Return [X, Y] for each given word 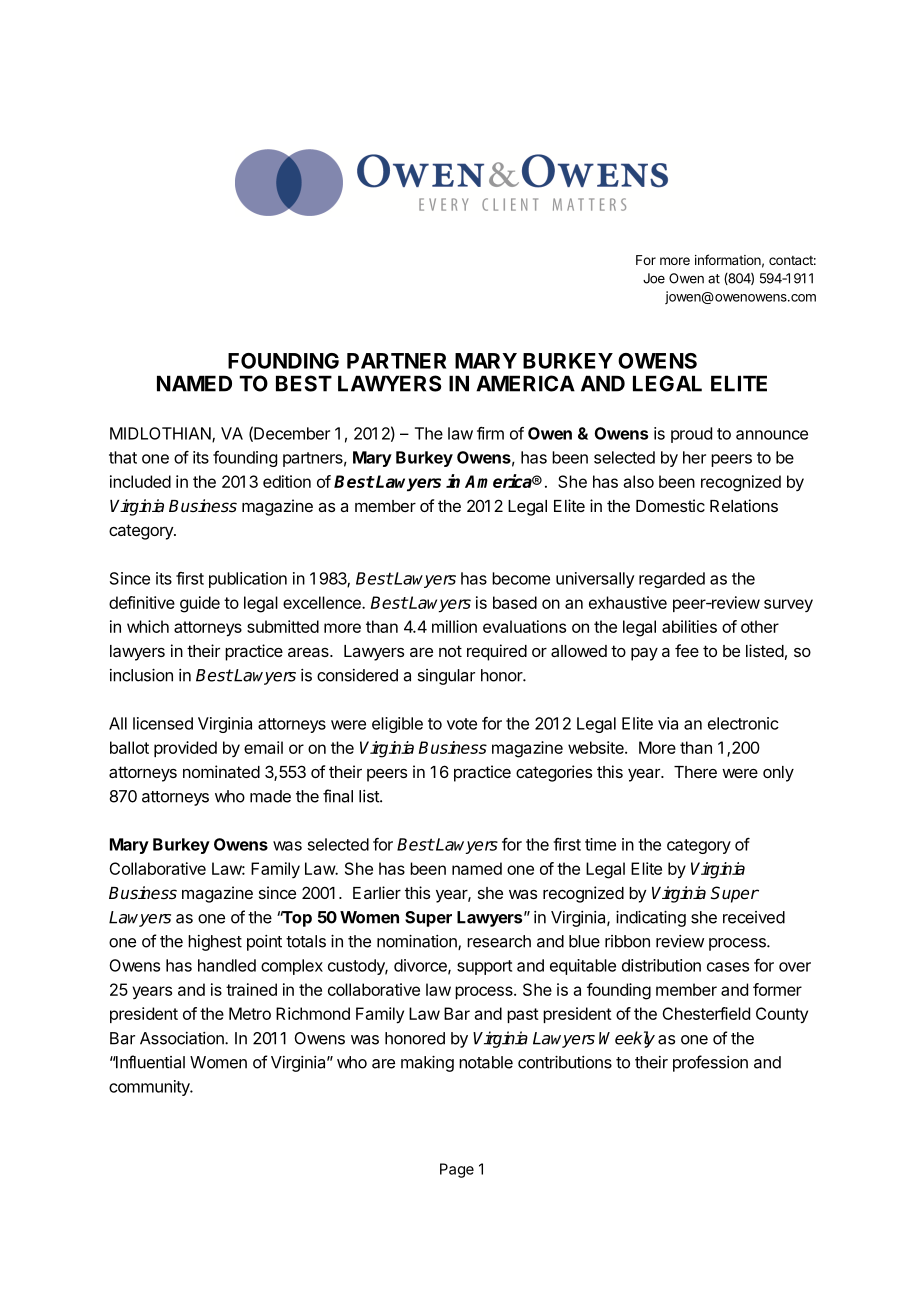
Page [457, 1170]
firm [490, 433]
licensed [163, 723]
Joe [654, 278]
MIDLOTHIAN [161, 434]
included [140, 481]
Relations [744, 505]
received [754, 917]
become [521, 578]
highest [215, 943]
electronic [743, 723]
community [150, 1088]
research [499, 941]
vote [462, 724]
